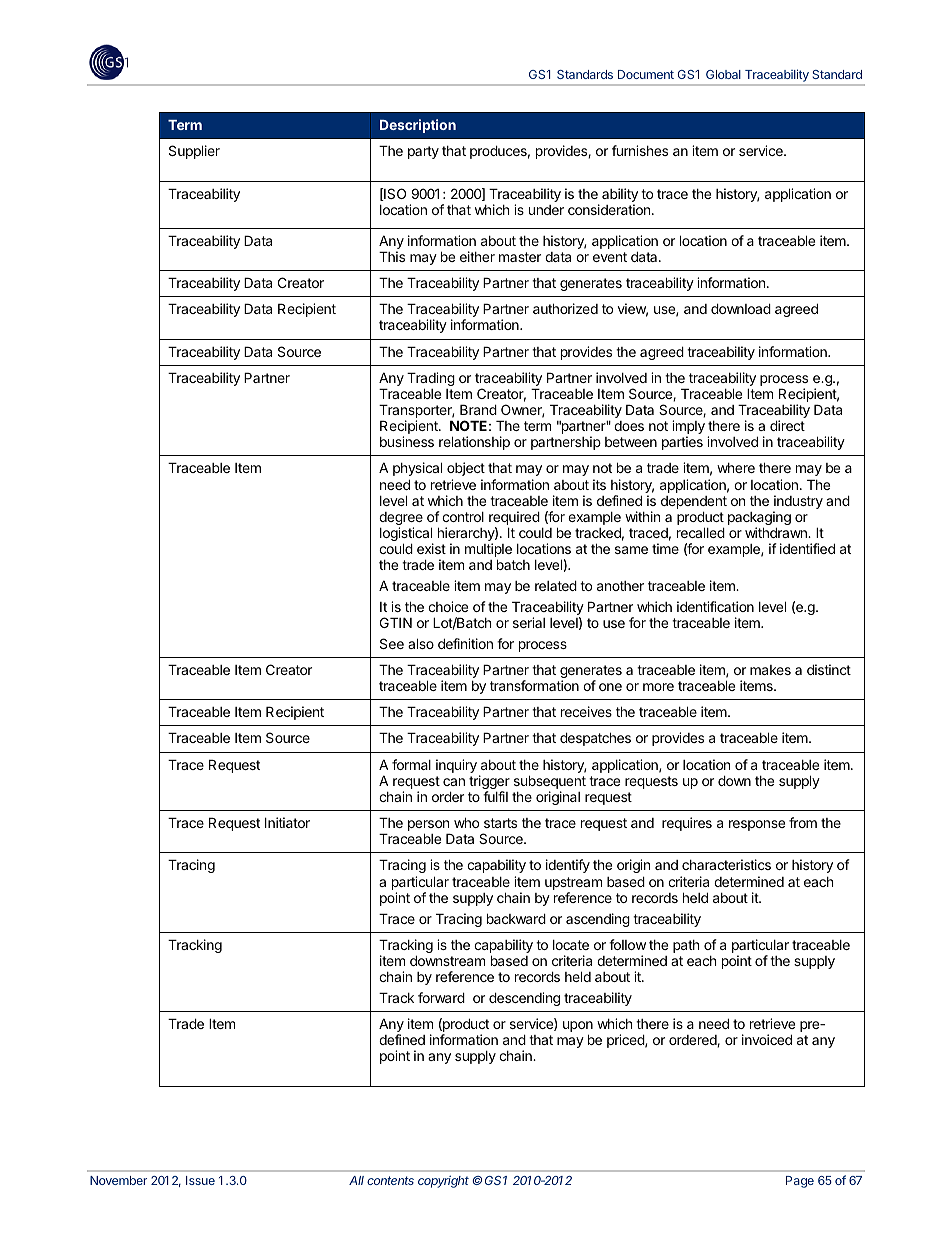  Describe the element at coordinates (715, 606) in the screenshot. I see `identification` at that location.
